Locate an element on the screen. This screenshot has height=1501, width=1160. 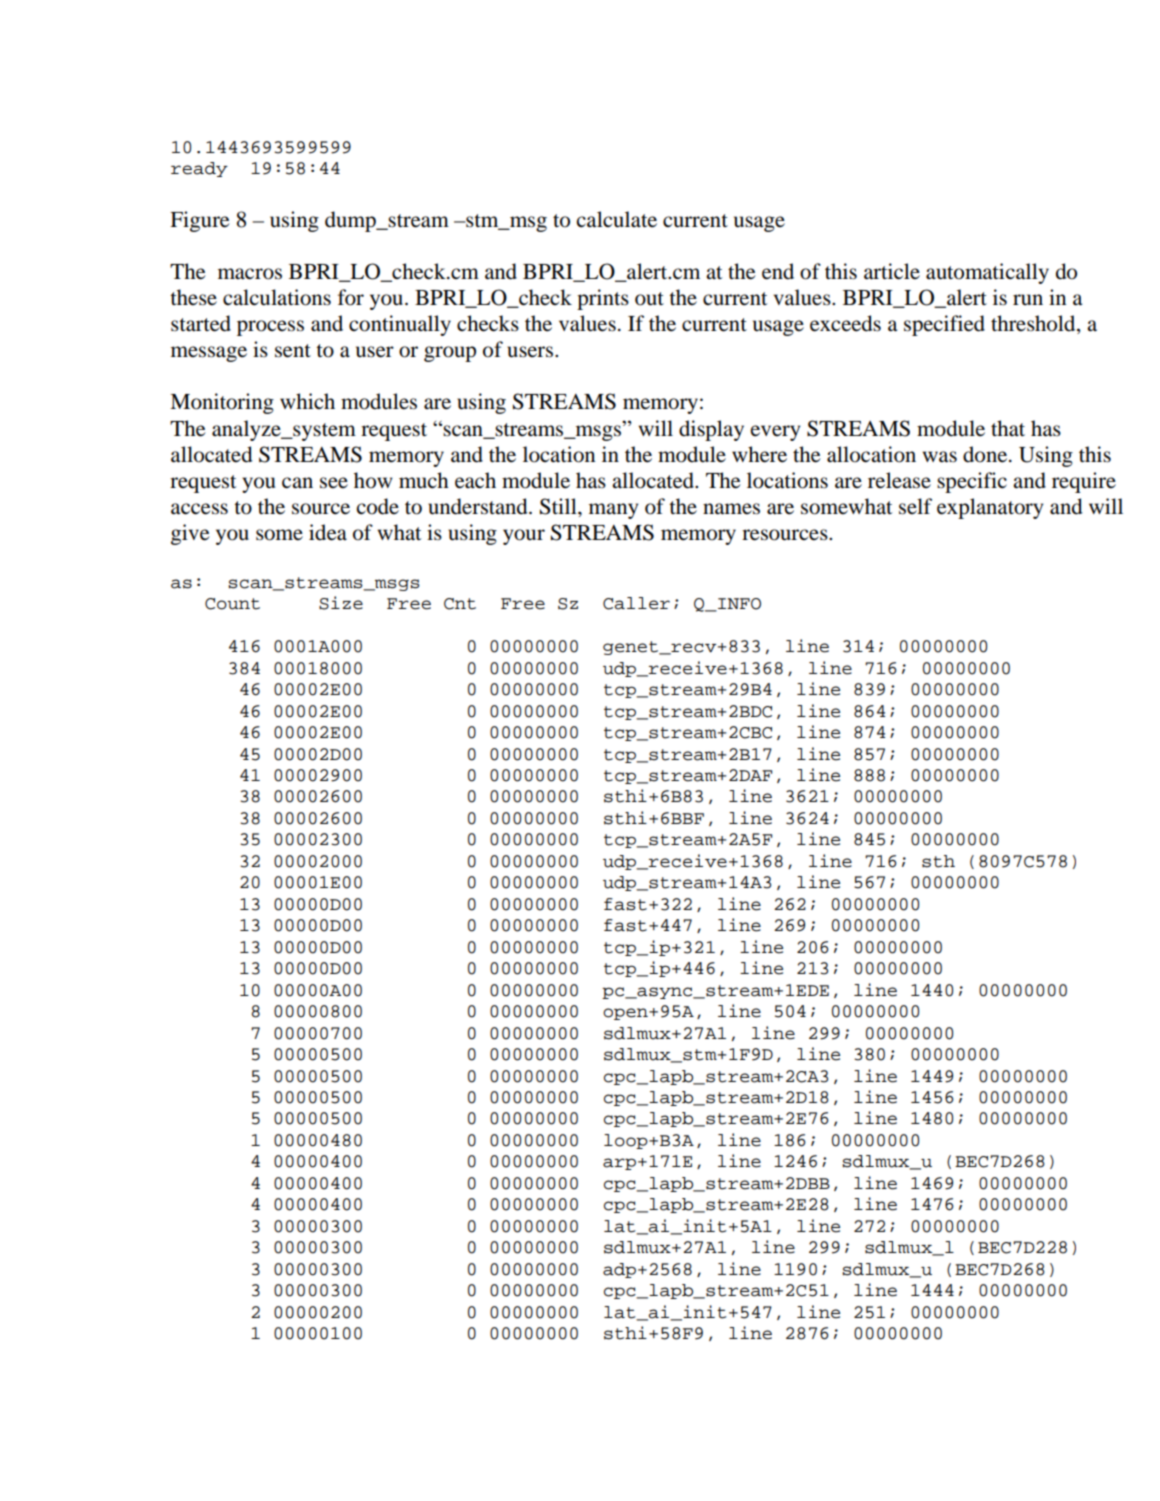
see is located at coordinates (334, 483).
